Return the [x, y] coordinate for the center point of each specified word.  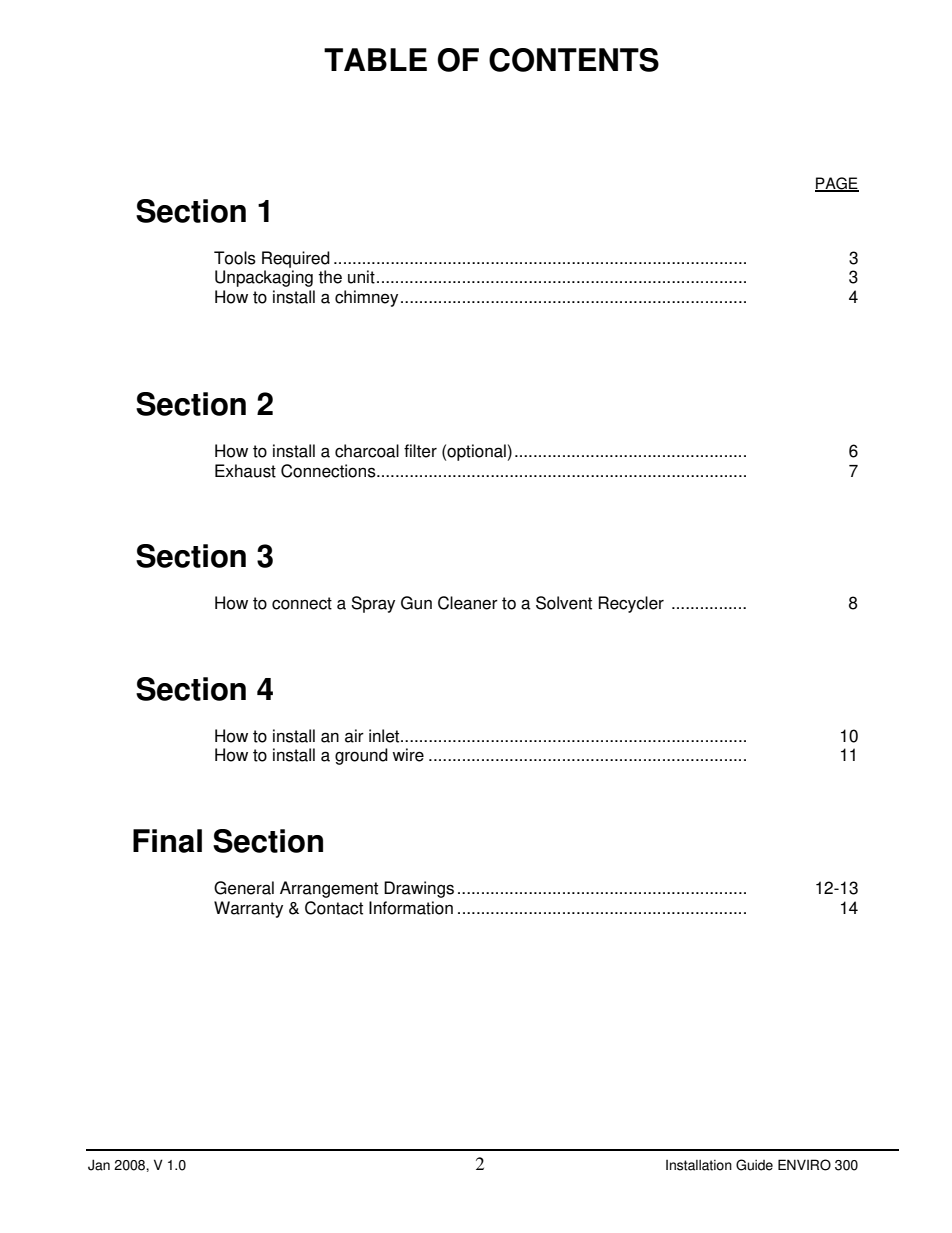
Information [411, 908]
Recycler [631, 604]
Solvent [564, 603]
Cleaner [468, 603]
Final [167, 841]
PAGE [837, 184]
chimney [366, 298]
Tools [235, 258]
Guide [754, 1165]
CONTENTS [574, 60]
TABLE [375, 59]
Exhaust [245, 471]
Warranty [248, 909]
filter [420, 451]
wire [408, 755]
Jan [99, 1165]
